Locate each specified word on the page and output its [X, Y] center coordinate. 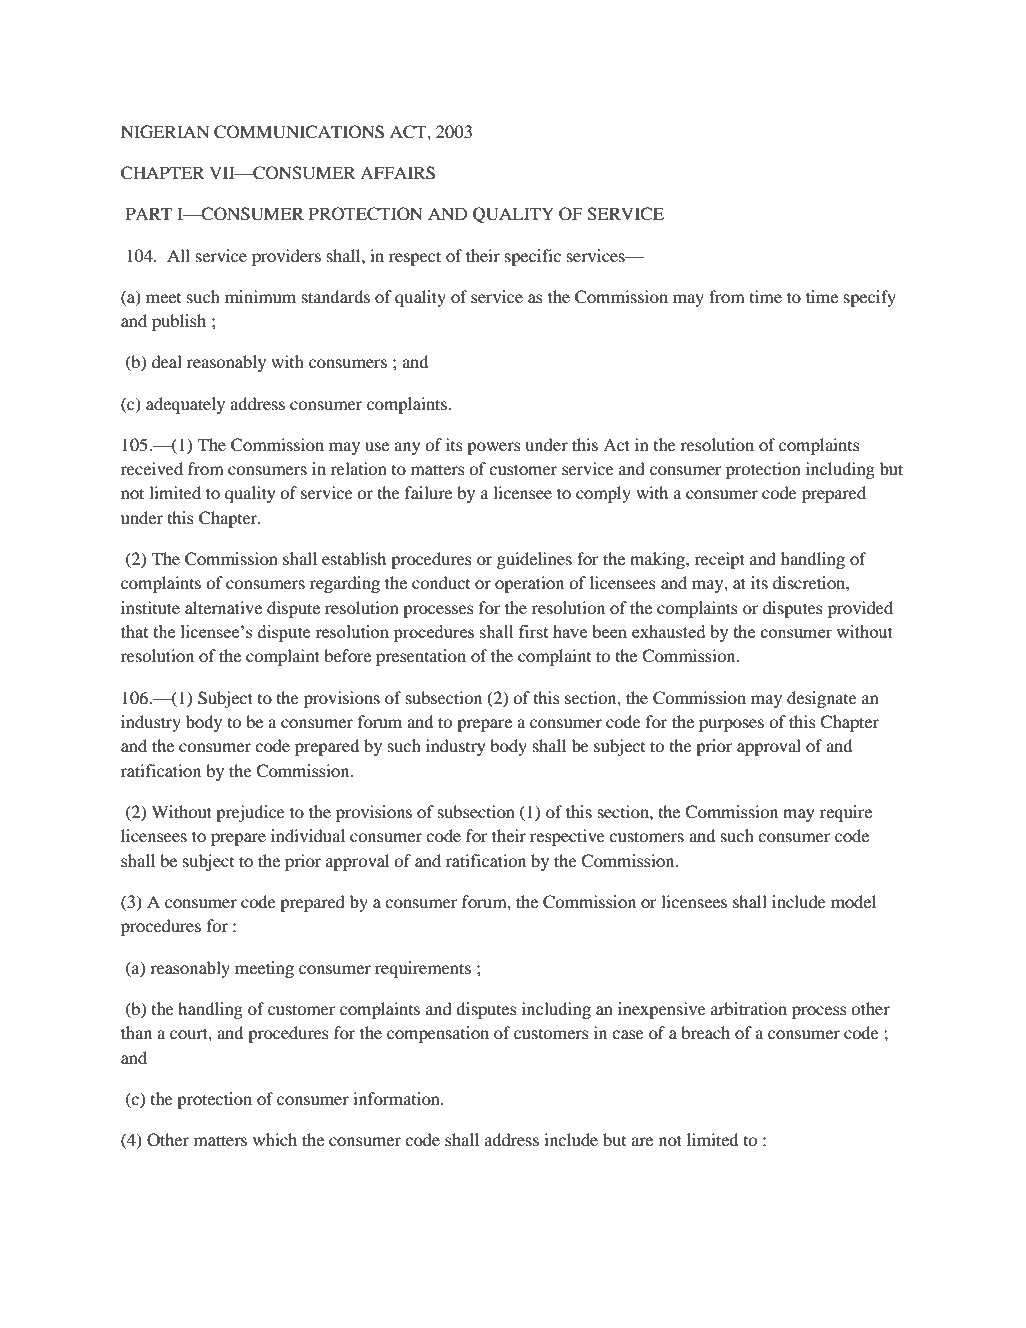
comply [603, 494]
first [533, 631]
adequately [185, 405]
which [275, 1139]
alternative [223, 607]
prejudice [250, 813]
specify [870, 298]
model [853, 901]
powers [493, 448]
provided [860, 609]
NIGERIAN [165, 132]
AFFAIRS [397, 173]
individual [308, 835]
